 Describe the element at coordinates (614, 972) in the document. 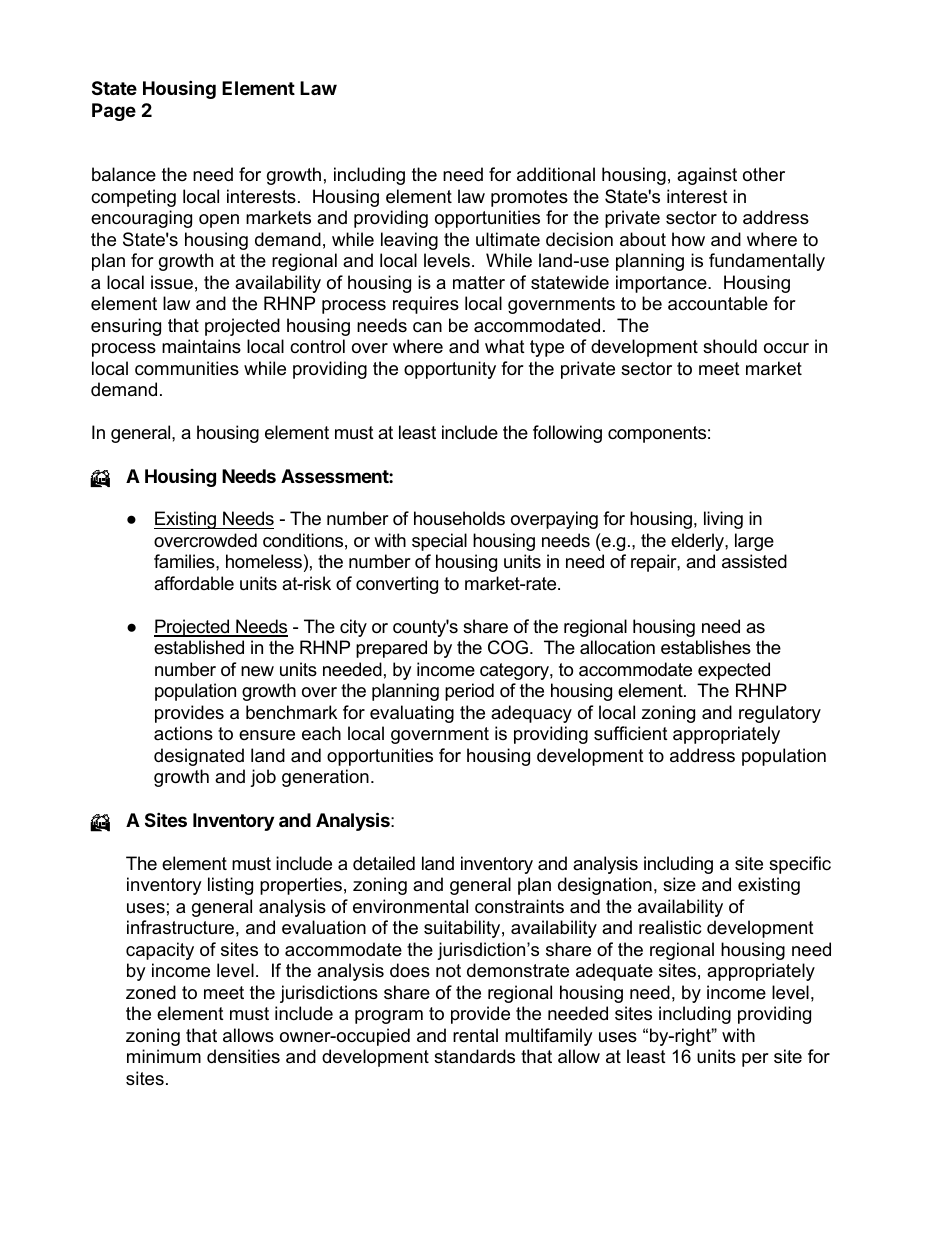

I see `adequate` at that location.
